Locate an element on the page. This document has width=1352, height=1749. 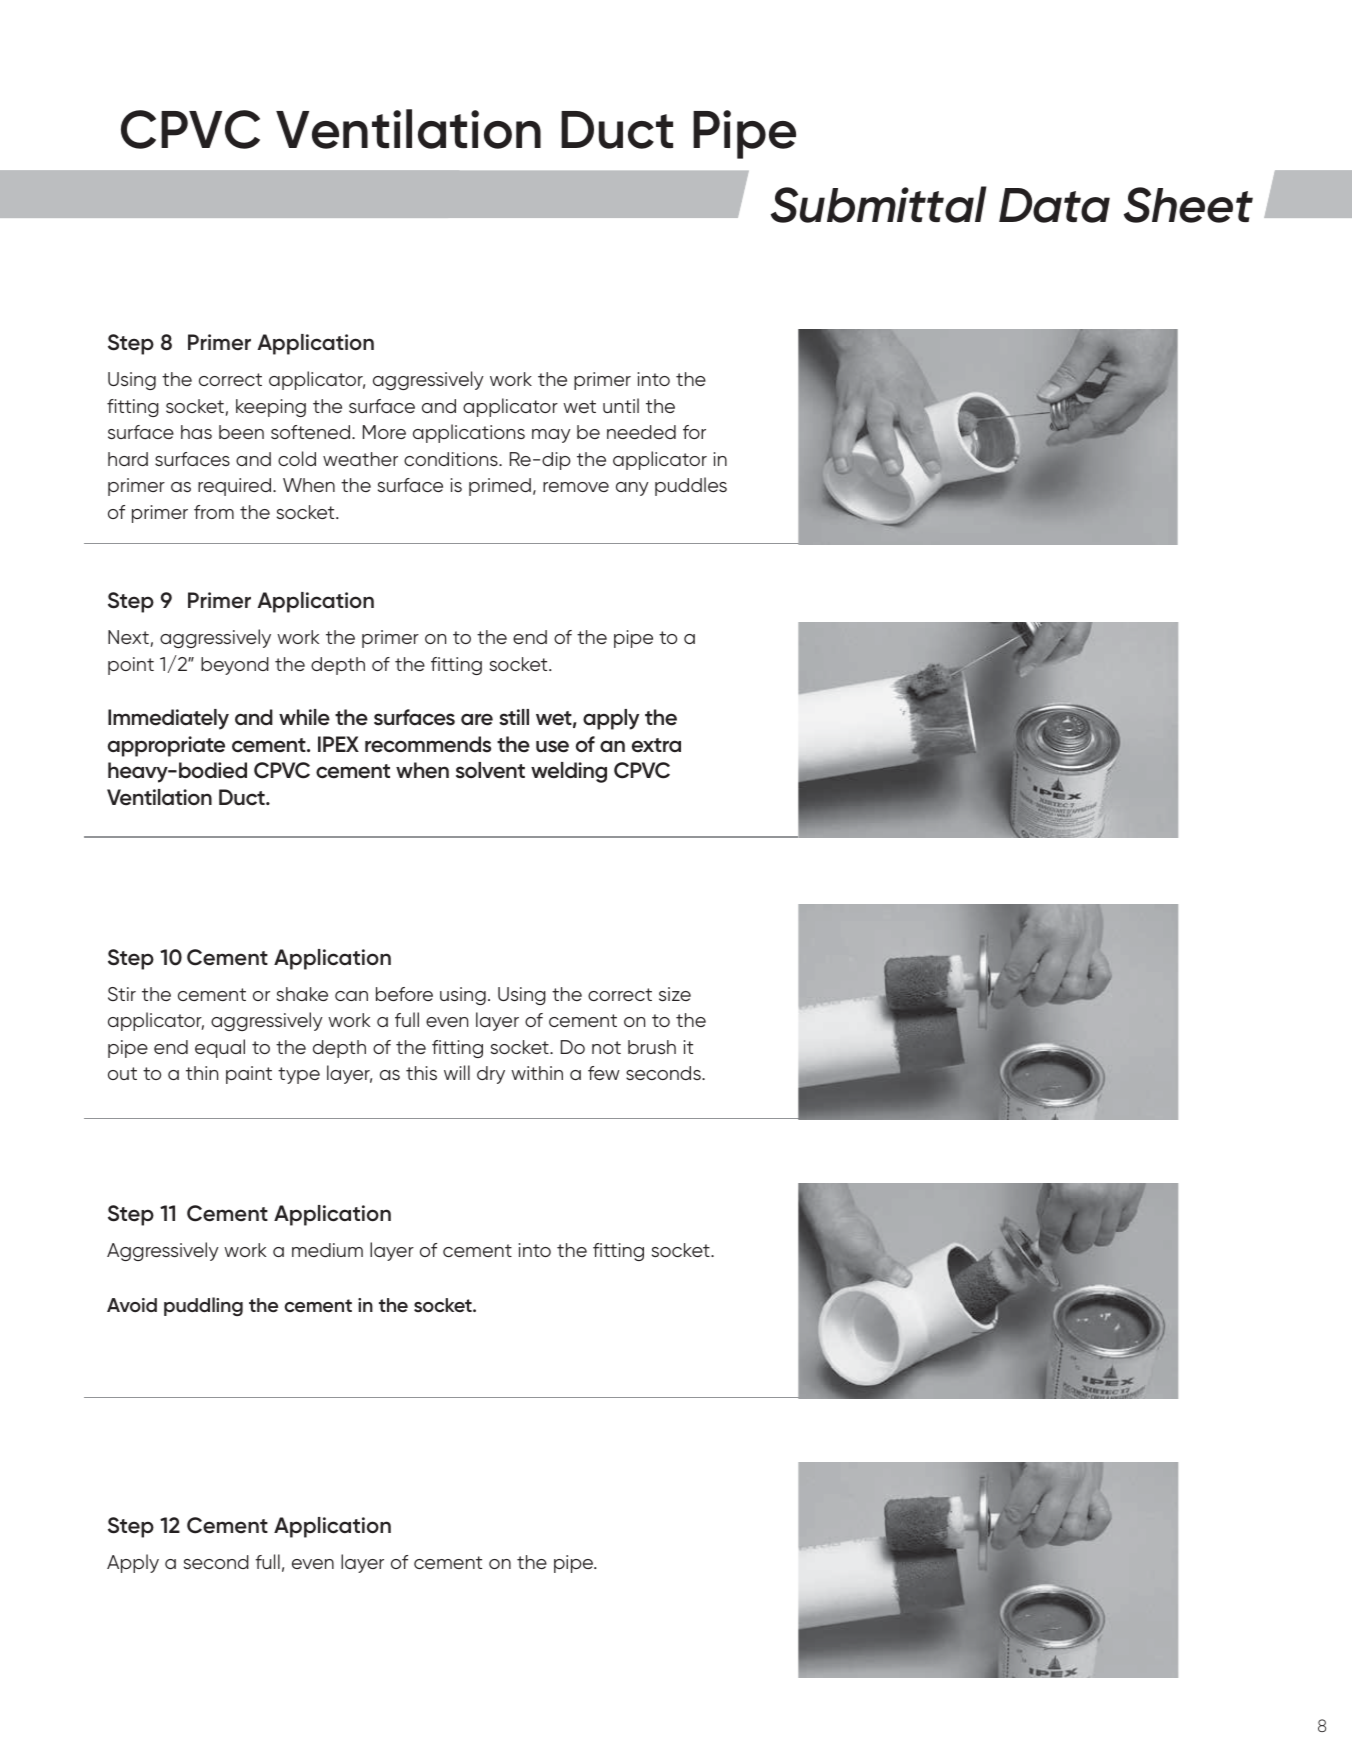
keeping is located at coordinates (271, 408).
